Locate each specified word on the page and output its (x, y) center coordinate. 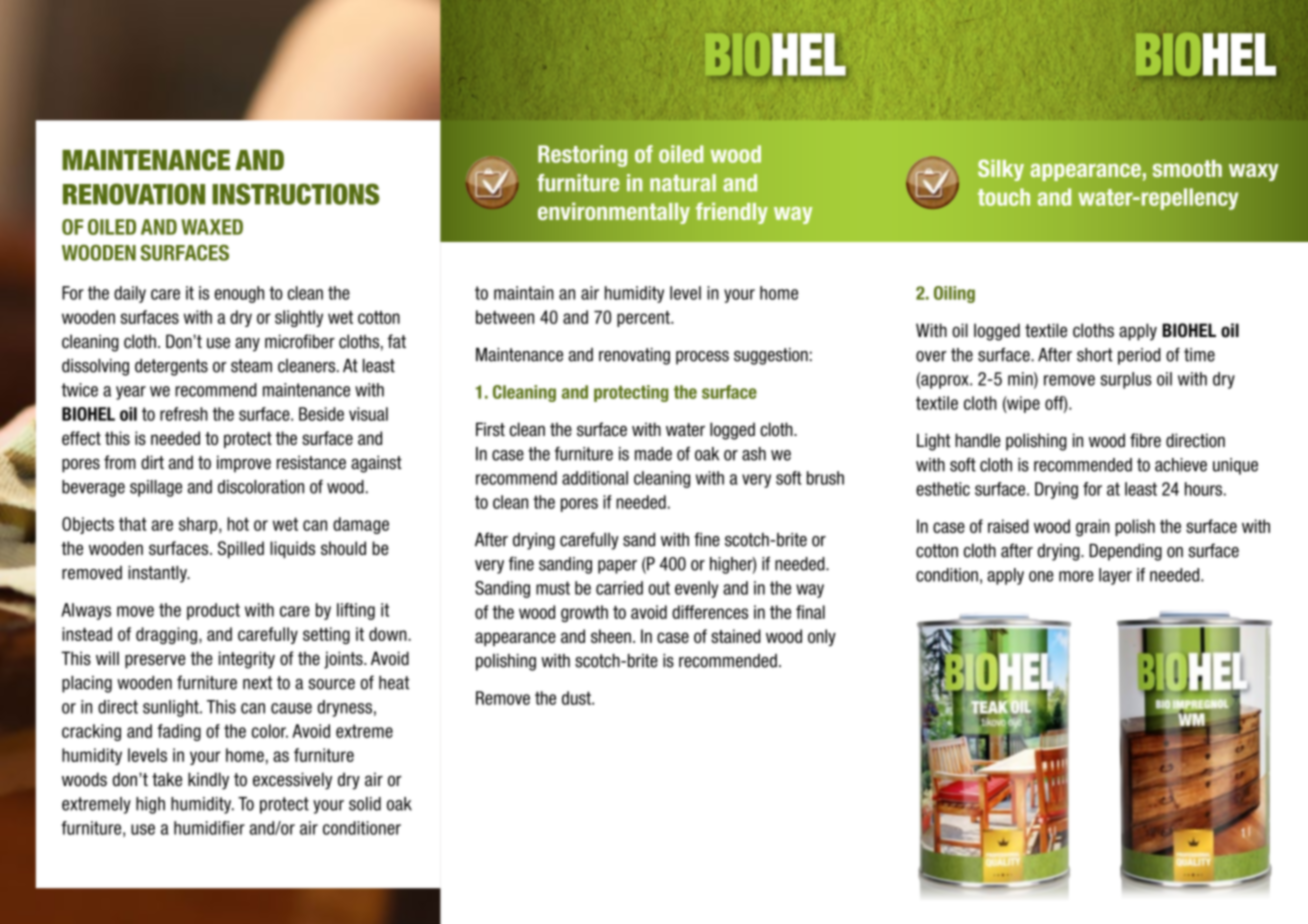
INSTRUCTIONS (296, 194)
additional (595, 478)
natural (683, 183)
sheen (611, 636)
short (1095, 355)
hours (1203, 489)
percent (644, 319)
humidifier (209, 828)
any (247, 344)
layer (1115, 576)
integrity (247, 660)
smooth (1187, 168)
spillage (156, 488)
